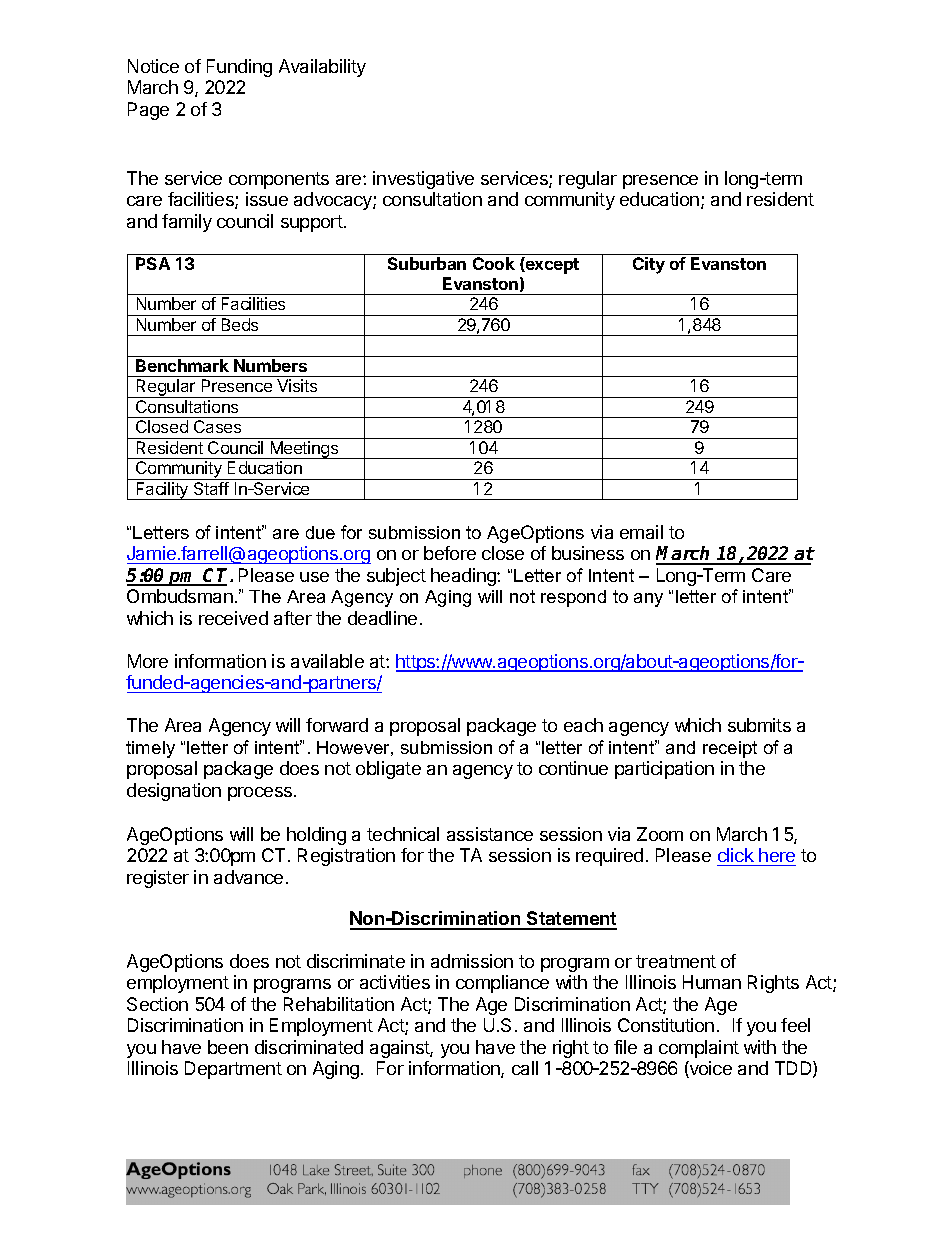  Describe the element at coordinates (759, 725) in the document. I see `submits` at that location.
